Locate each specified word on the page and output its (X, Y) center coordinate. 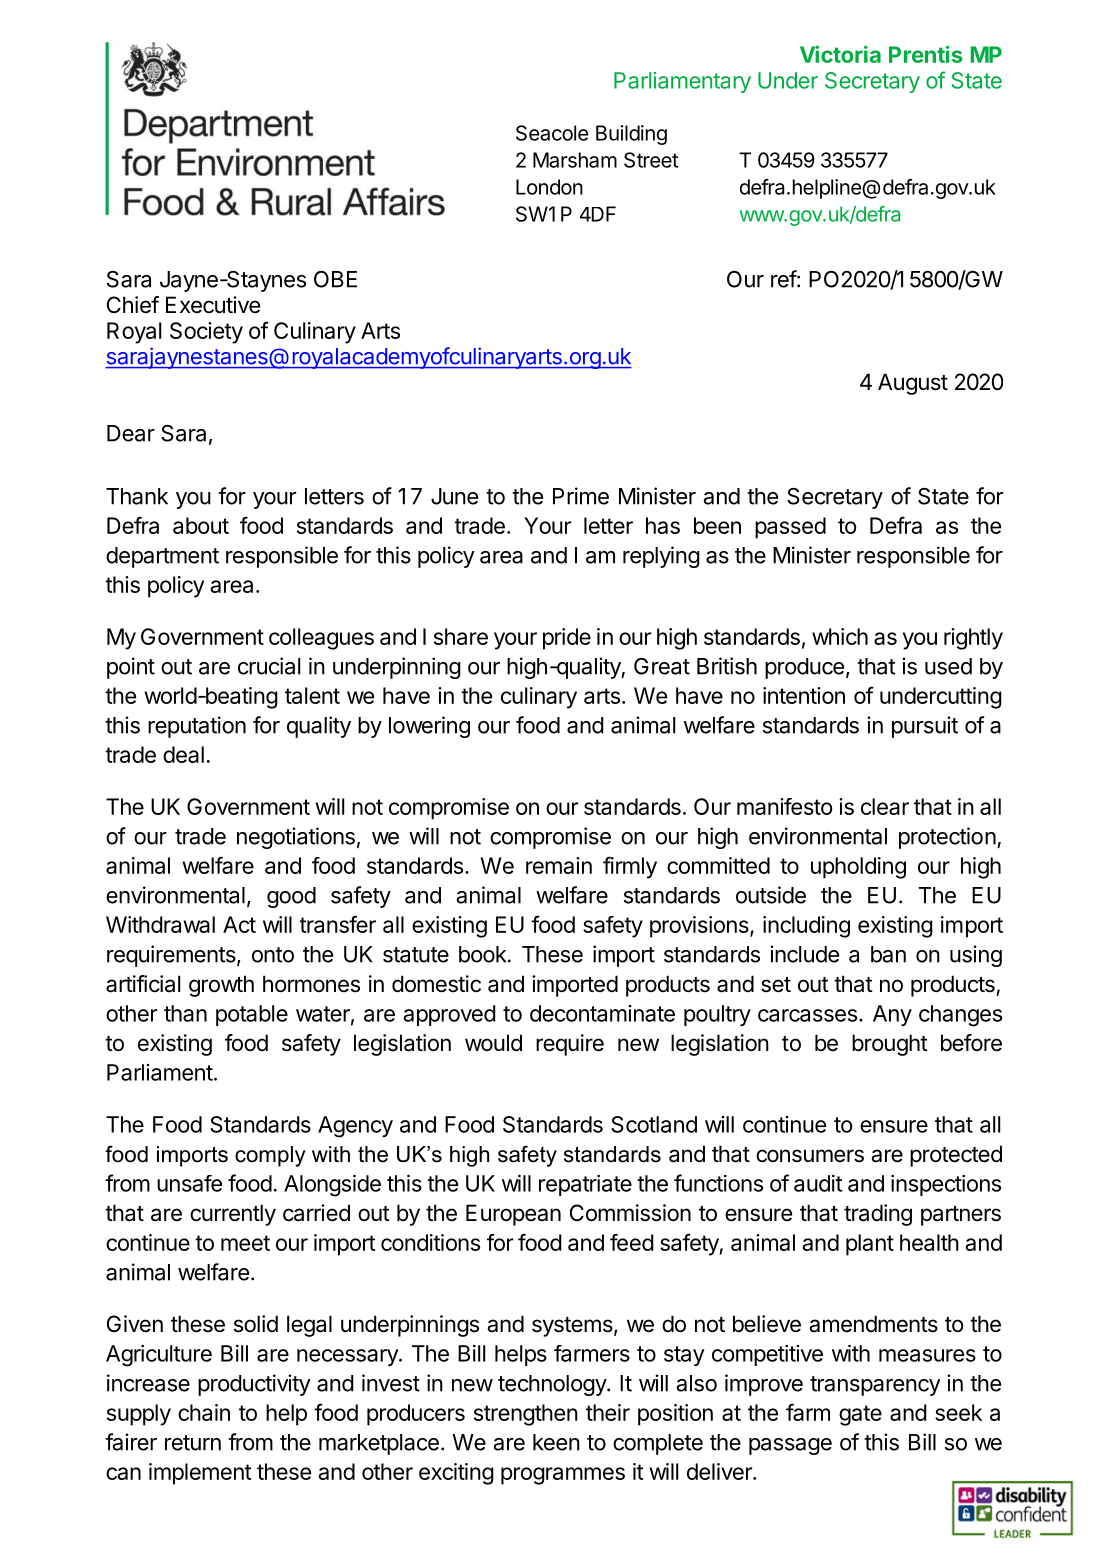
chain (204, 1412)
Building (631, 135)
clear (885, 806)
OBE (335, 279)
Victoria (840, 54)
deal (183, 754)
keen (556, 1442)
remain (559, 865)
